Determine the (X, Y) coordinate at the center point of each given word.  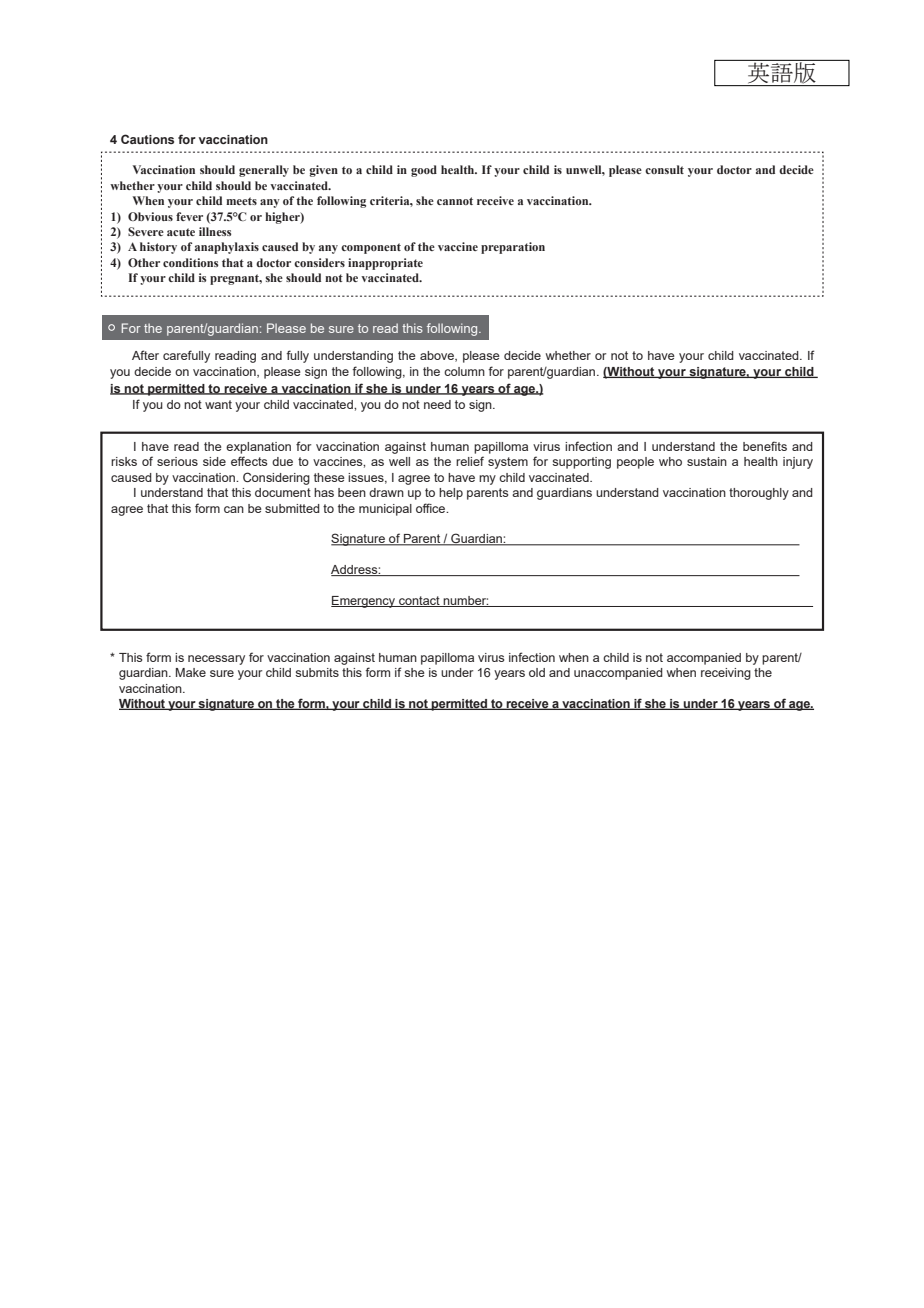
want (218, 404)
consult (664, 169)
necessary (216, 660)
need (437, 404)
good (424, 171)
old (537, 672)
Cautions (147, 139)
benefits (765, 446)
